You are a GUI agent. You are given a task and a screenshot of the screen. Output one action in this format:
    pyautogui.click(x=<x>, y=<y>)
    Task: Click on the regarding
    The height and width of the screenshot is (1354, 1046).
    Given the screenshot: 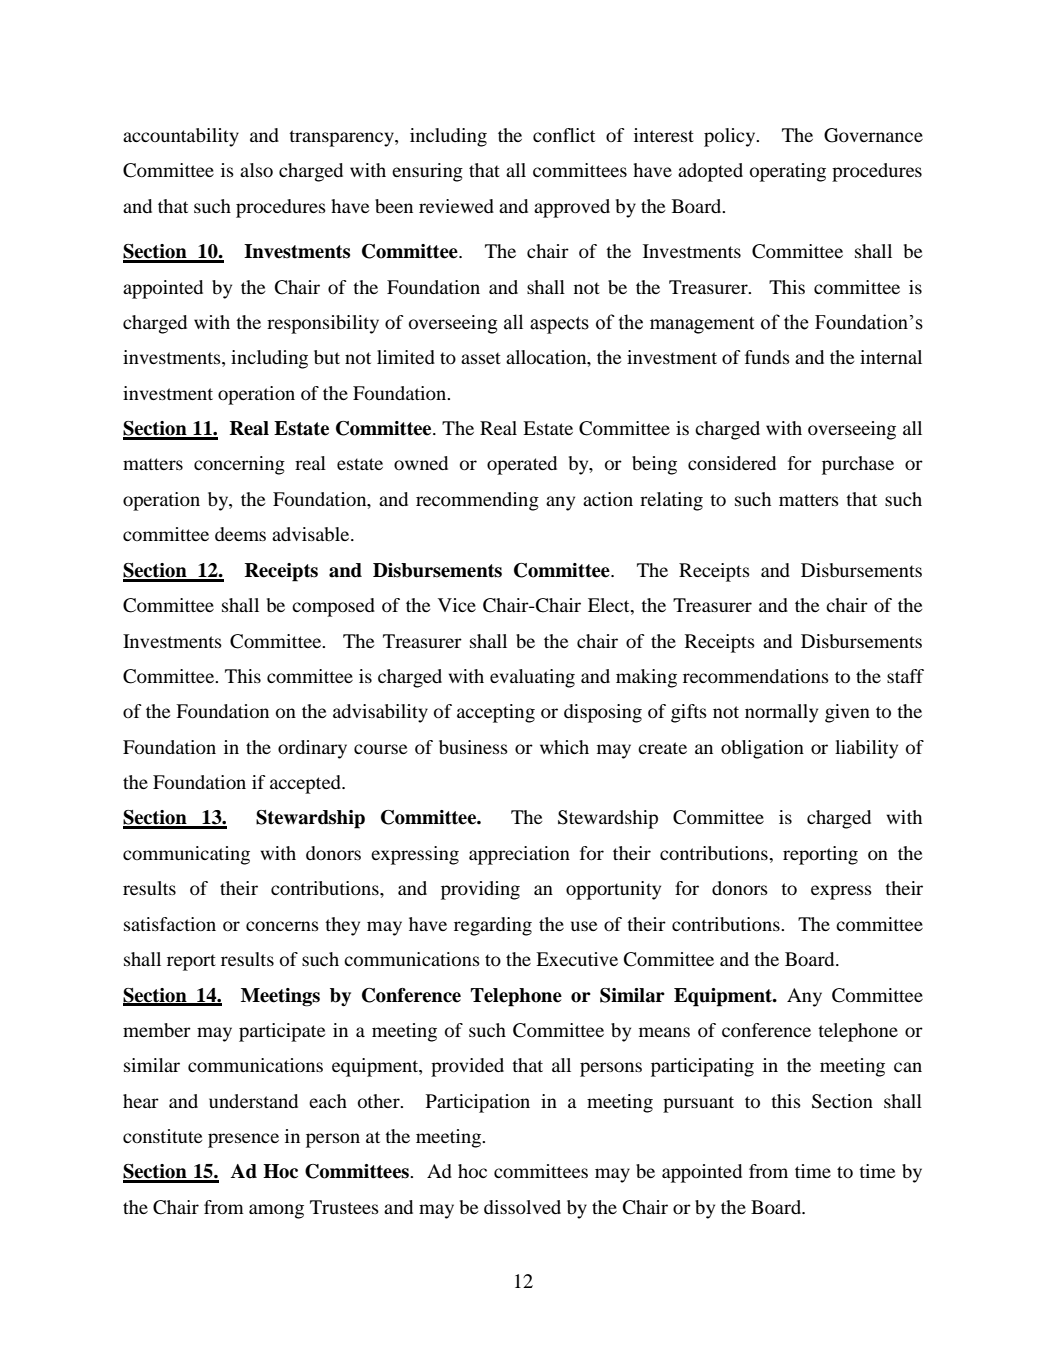 What is the action you would take?
    pyautogui.click(x=493, y=926)
